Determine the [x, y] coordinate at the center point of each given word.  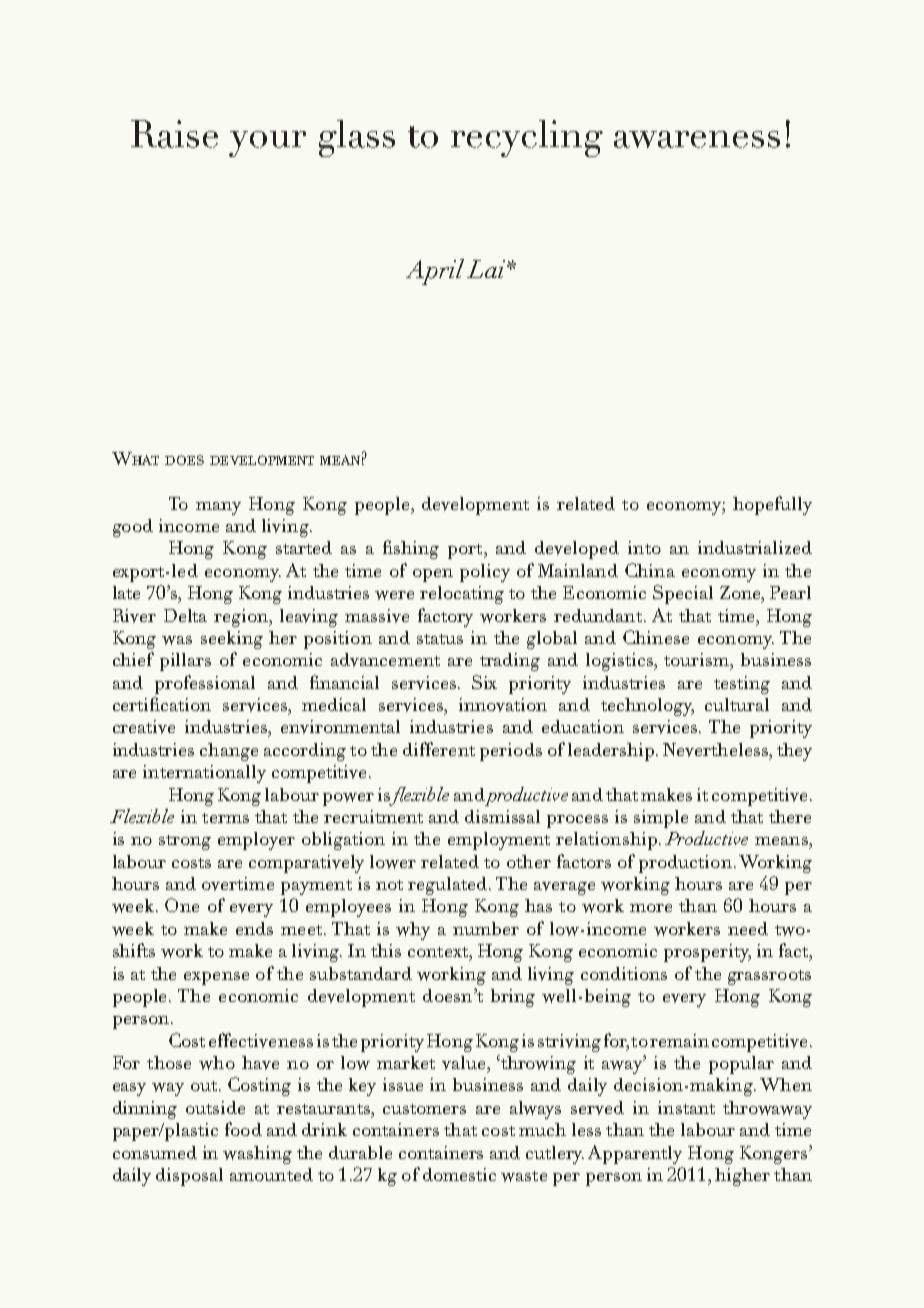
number [486, 928]
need [748, 928]
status [440, 639]
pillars [185, 662]
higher [742, 1177]
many [218, 508]
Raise [174, 134]
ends [254, 928]
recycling [527, 138]
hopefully [772, 505]
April [435, 272]
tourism [697, 659]
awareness [697, 139]
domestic [459, 1174]
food [243, 1129]
